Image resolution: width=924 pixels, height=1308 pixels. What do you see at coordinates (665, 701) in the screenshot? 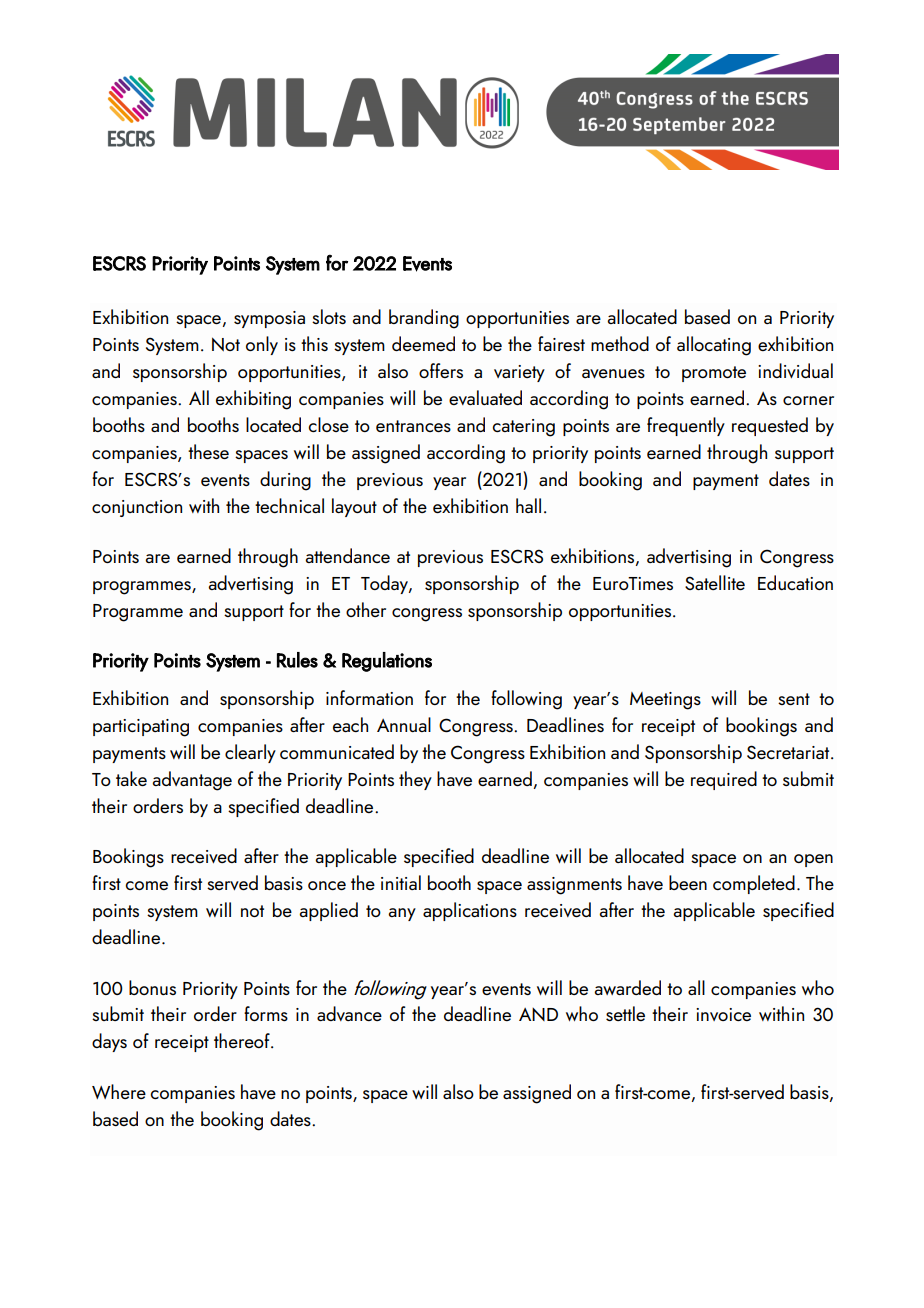
I see `Meetings` at bounding box center [665, 701].
